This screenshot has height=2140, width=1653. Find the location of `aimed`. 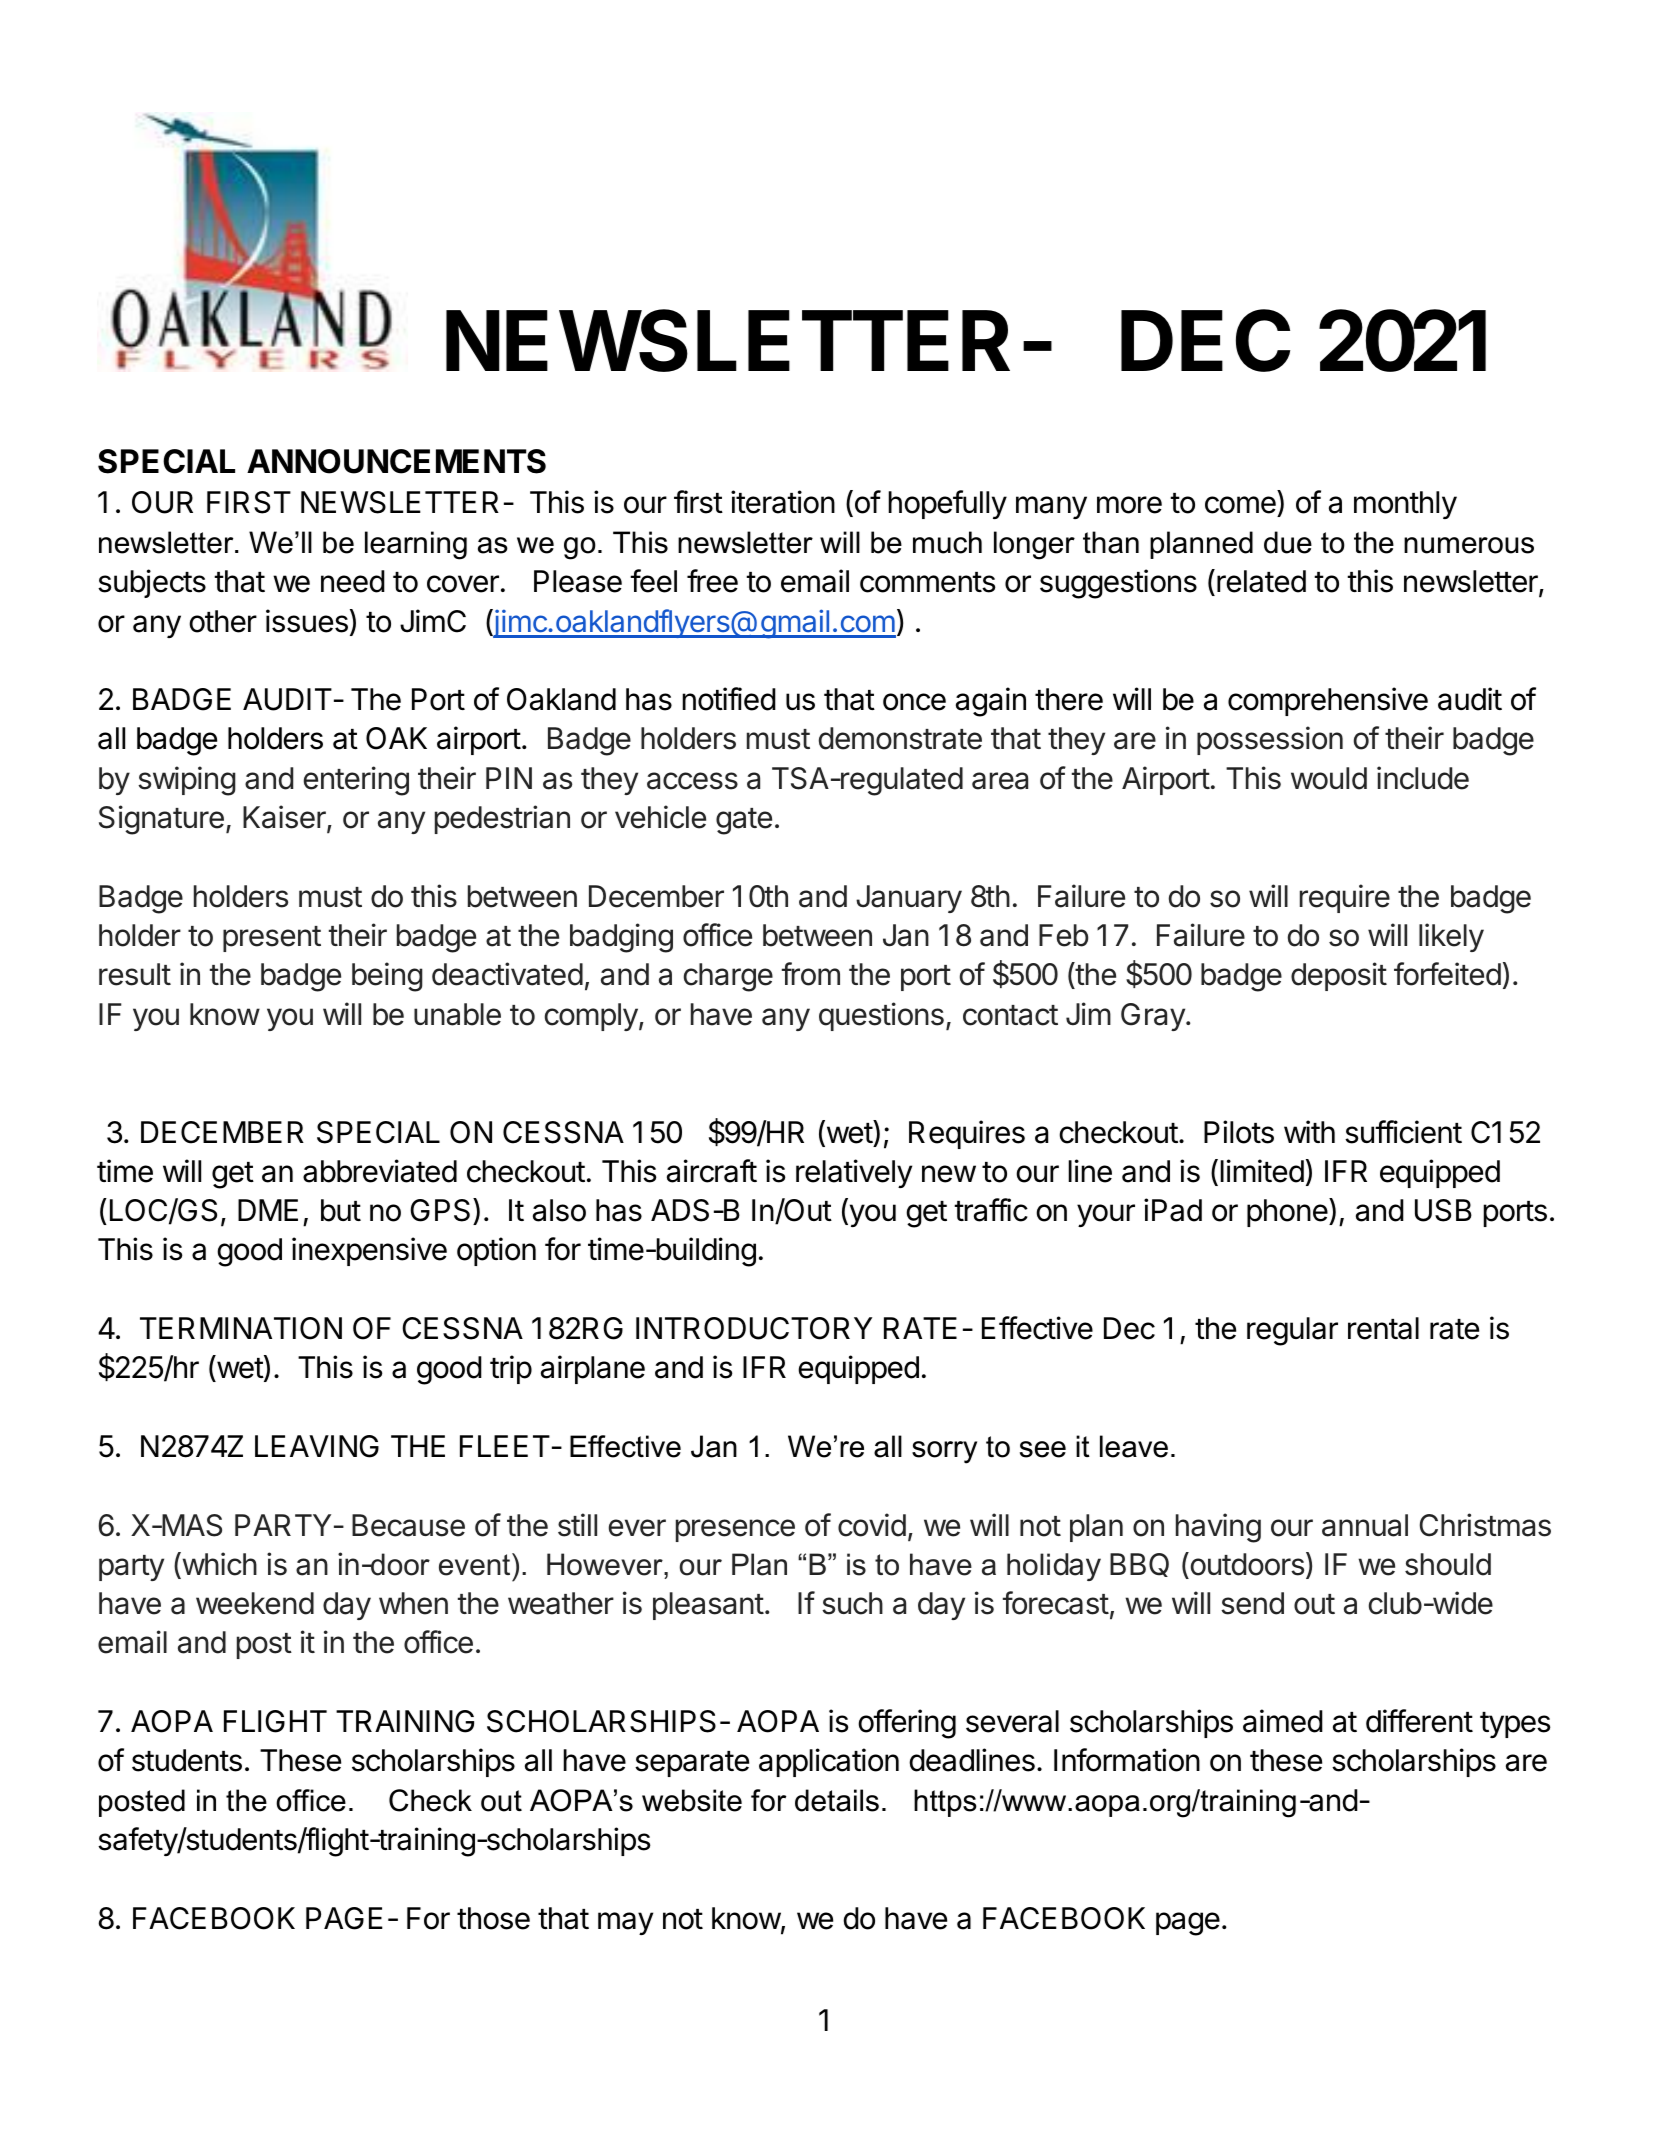

aimed is located at coordinates (1283, 1721).
